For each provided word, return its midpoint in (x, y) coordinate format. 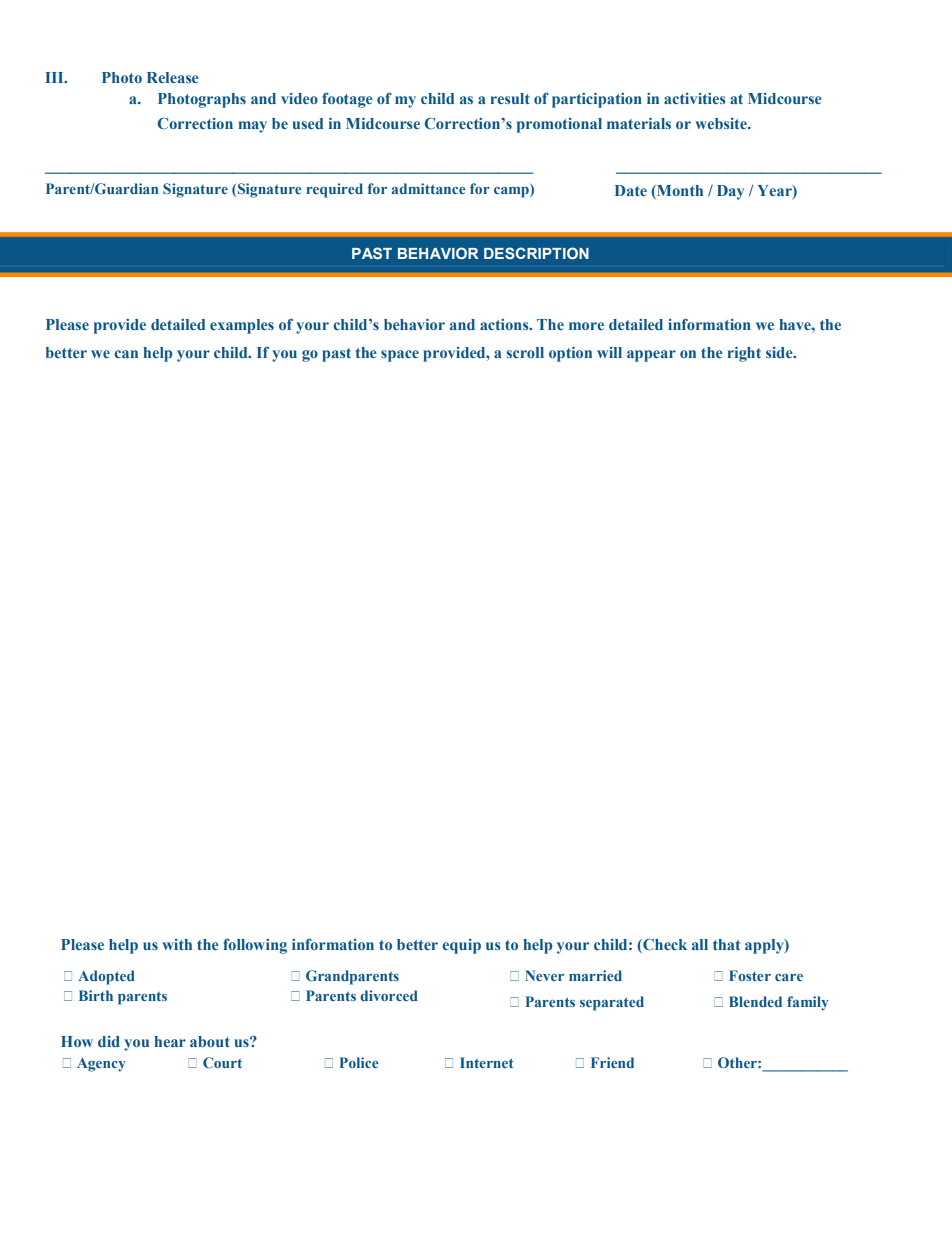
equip (461, 946)
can (126, 354)
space (400, 356)
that (726, 944)
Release (173, 77)
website (722, 123)
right (744, 354)
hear (170, 1041)
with (177, 944)
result (510, 98)
